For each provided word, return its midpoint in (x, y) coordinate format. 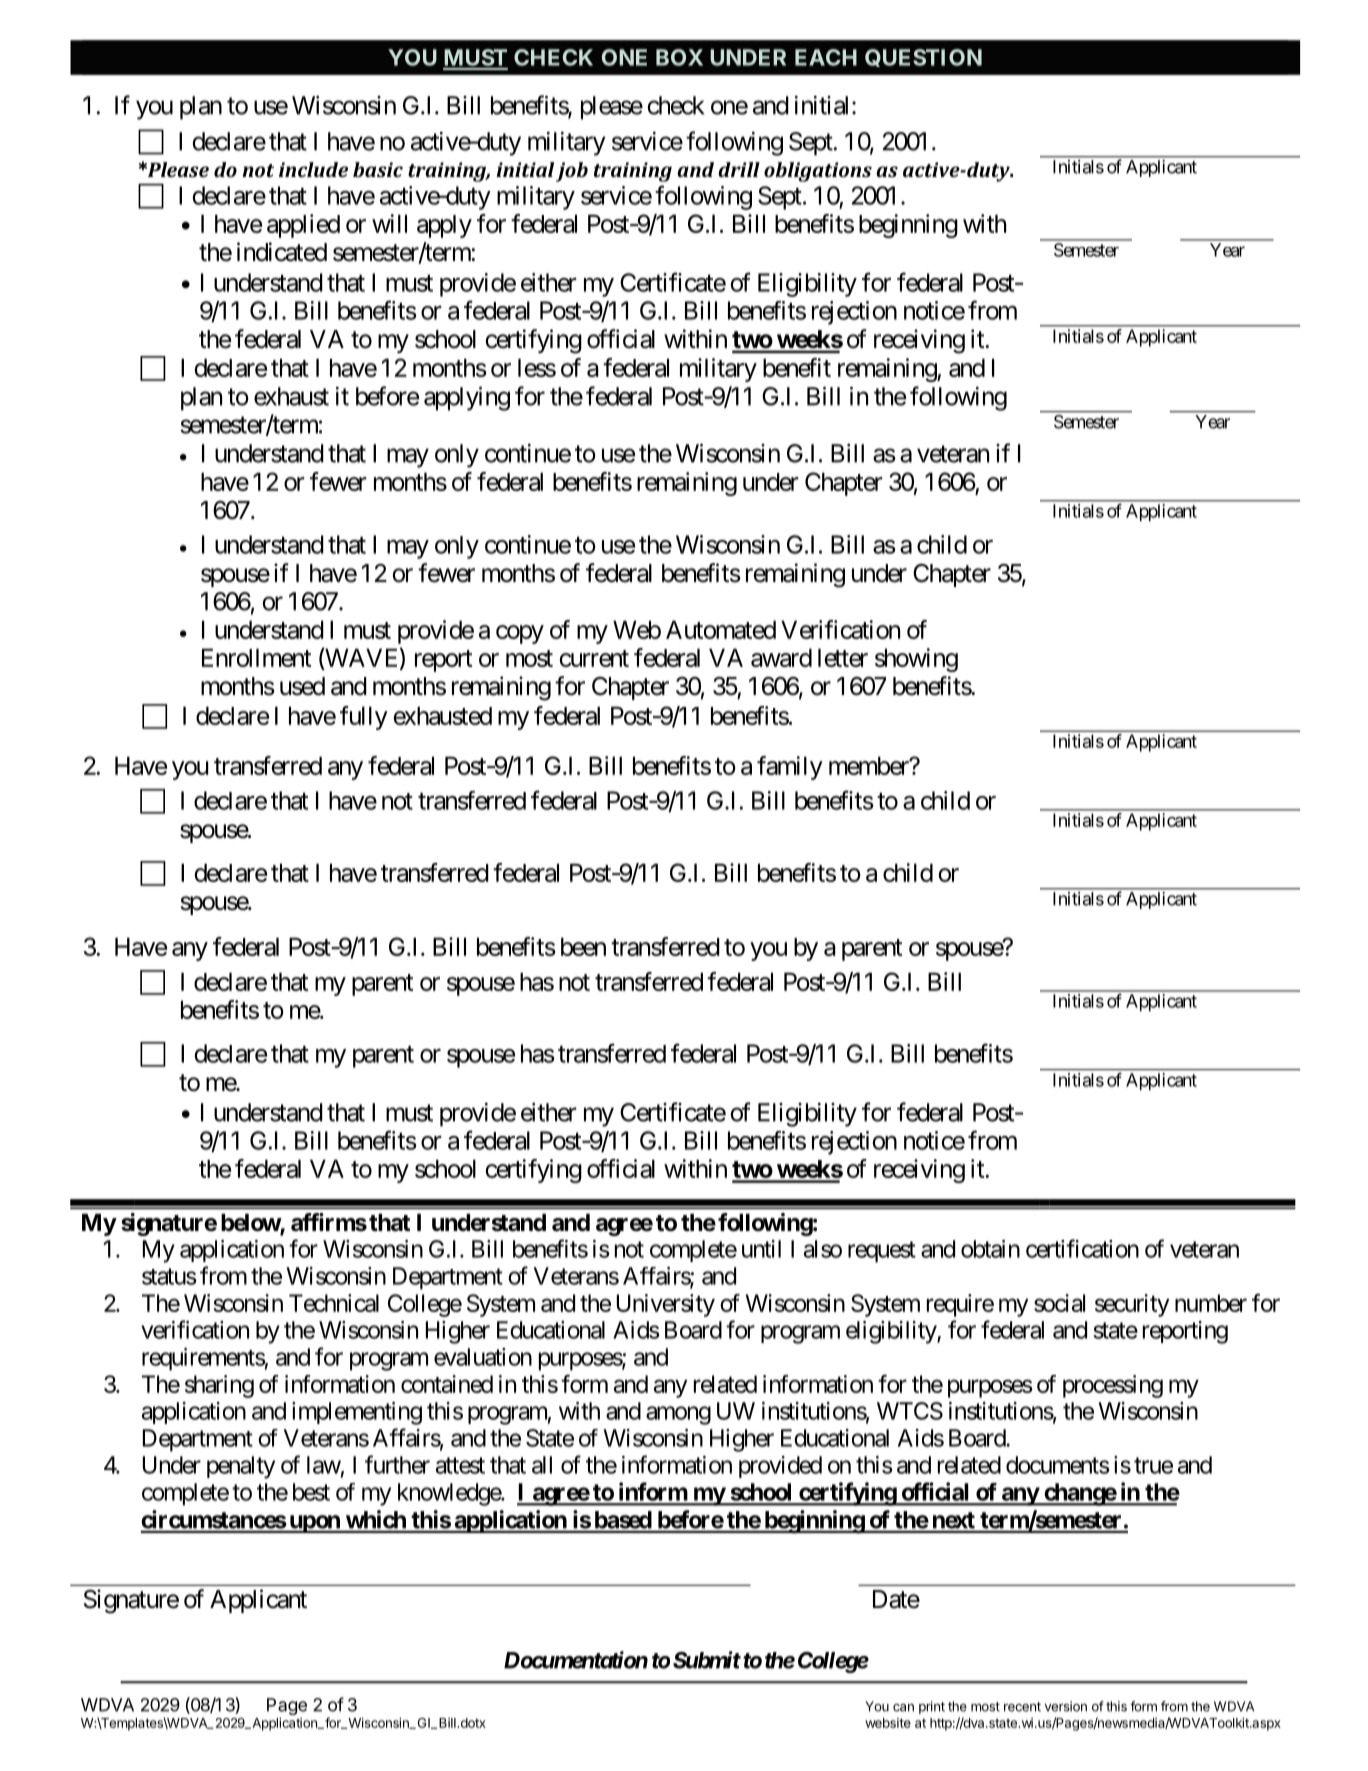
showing (916, 660)
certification (1082, 1248)
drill (739, 169)
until (761, 1249)
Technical (334, 1303)
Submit (707, 1660)
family (790, 768)
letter (843, 657)
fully (364, 718)
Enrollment (256, 657)
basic (378, 169)
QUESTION (923, 58)
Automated (721, 629)
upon (314, 1524)
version (1066, 1706)
